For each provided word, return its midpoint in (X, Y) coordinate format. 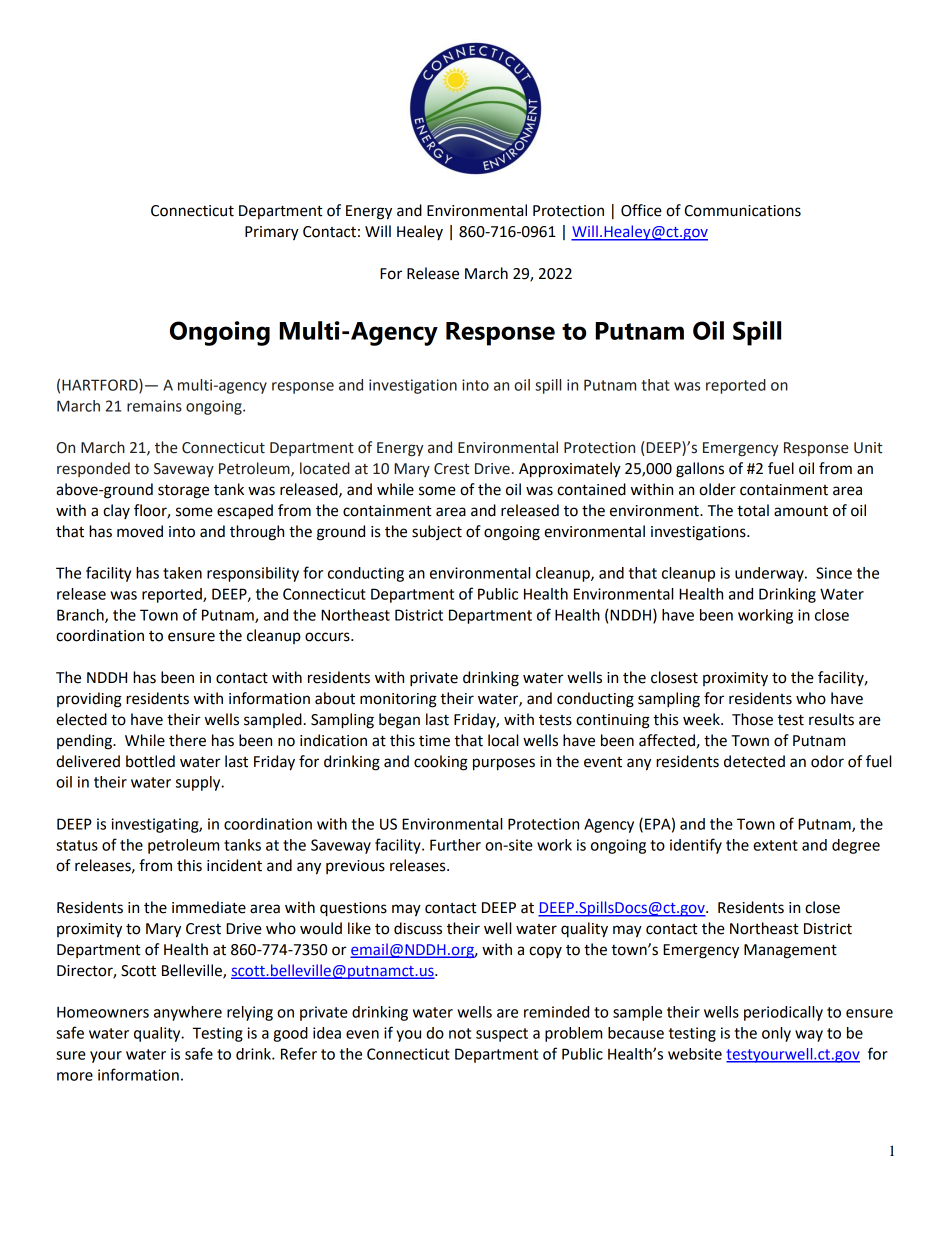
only (776, 1034)
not (460, 1033)
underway (770, 574)
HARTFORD (101, 386)
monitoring (398, 700)
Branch (81, 616)
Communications (742, 211)
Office (641, 210)
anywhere (188, 1013)
